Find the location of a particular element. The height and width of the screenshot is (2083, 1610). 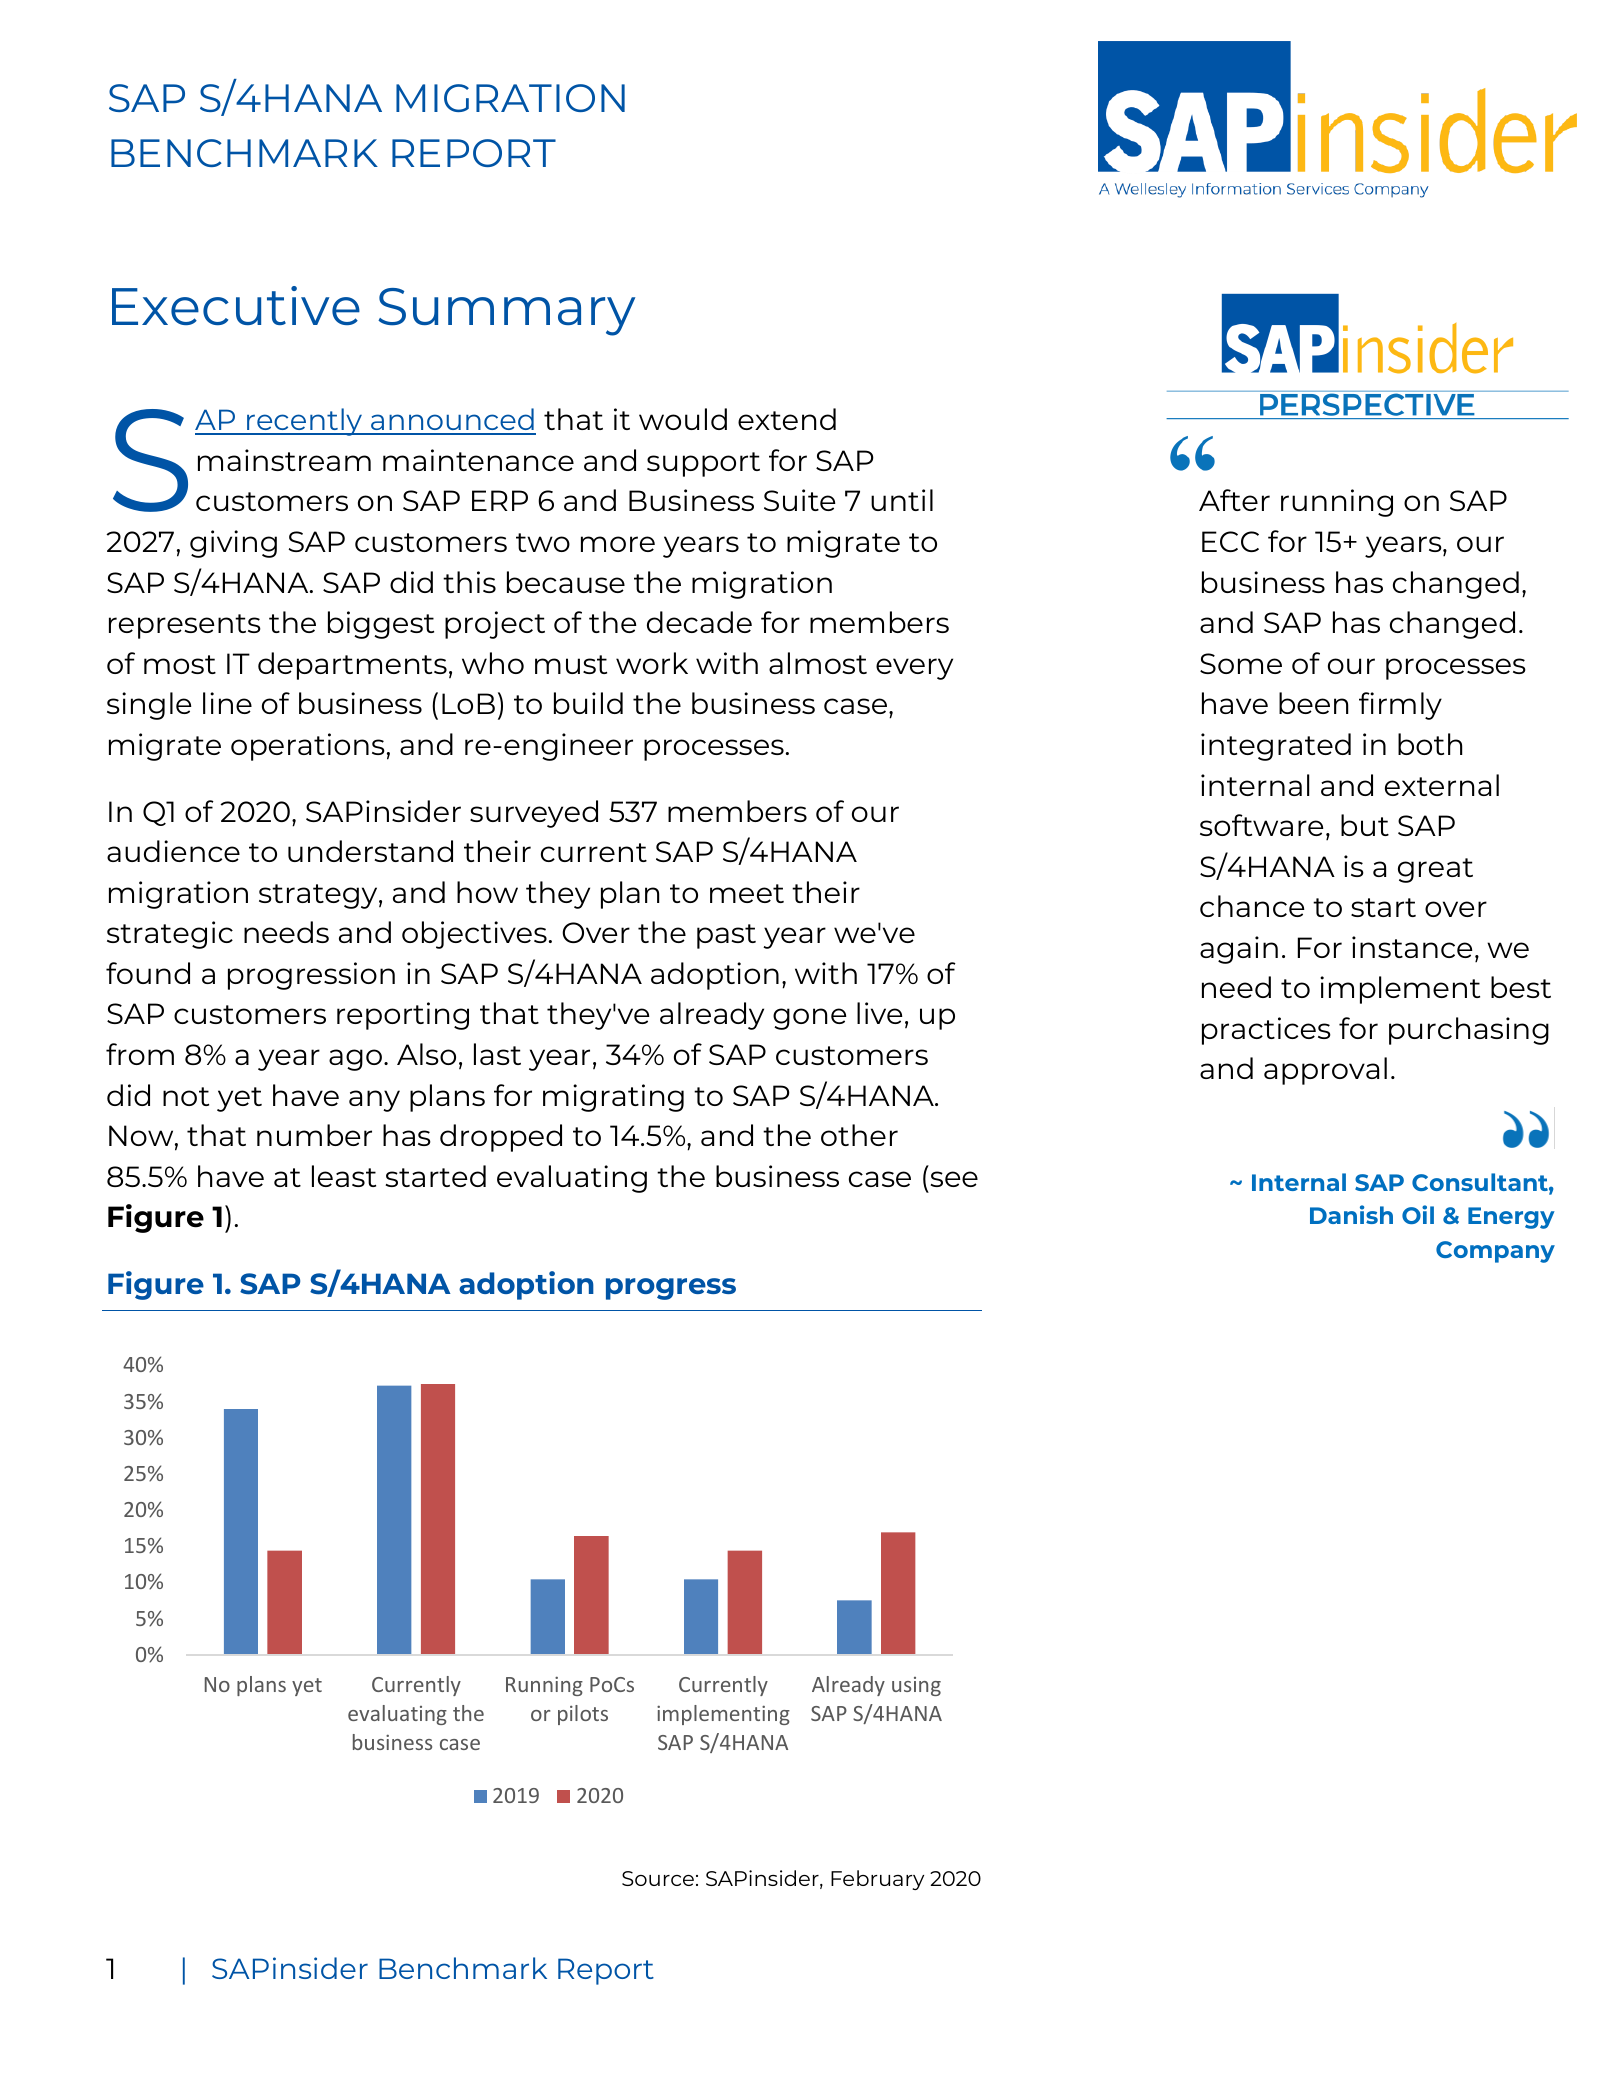

using is located at coordinates (916, 1686).
